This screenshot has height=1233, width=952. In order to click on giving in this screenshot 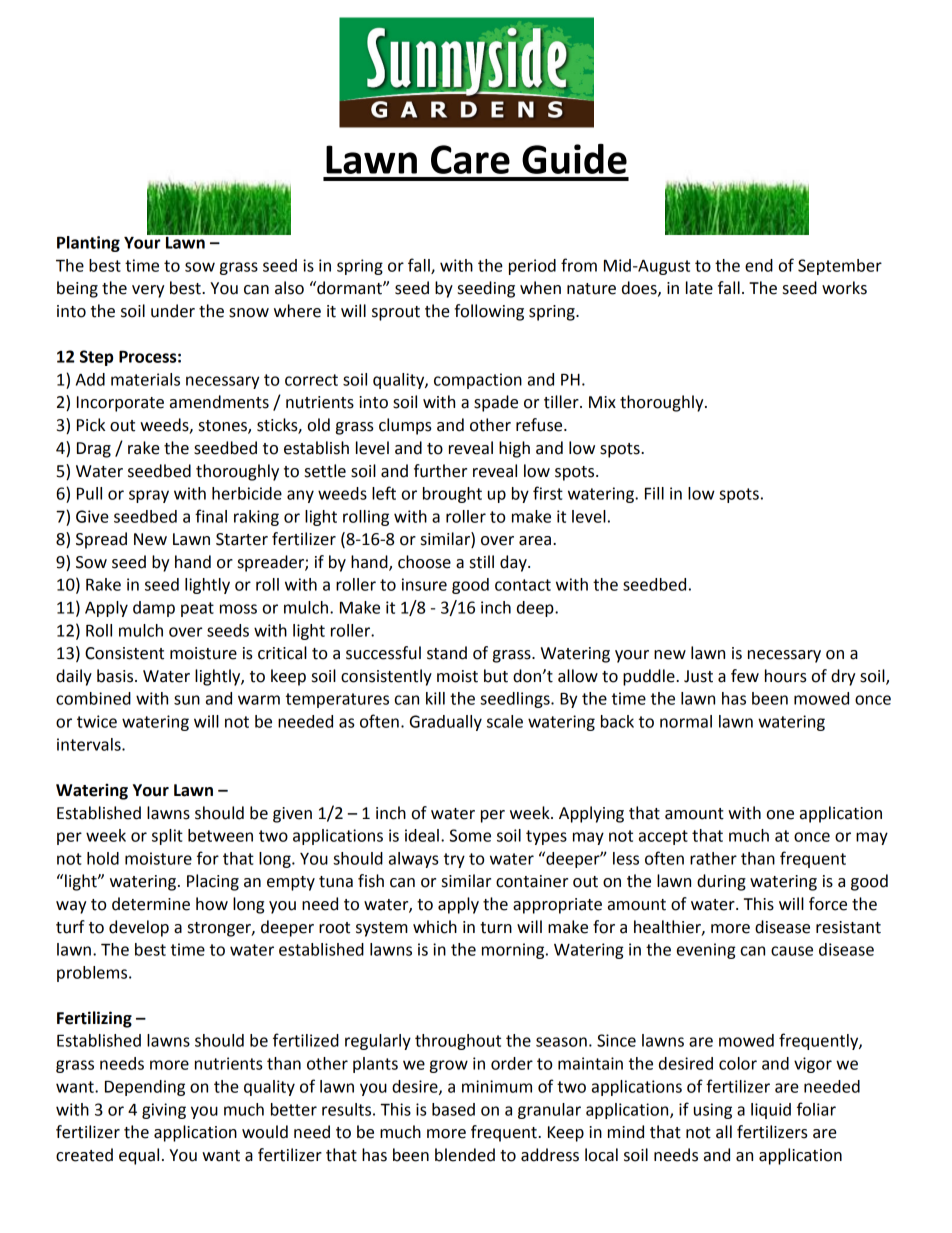, I will do `click(164, 1111)`.
